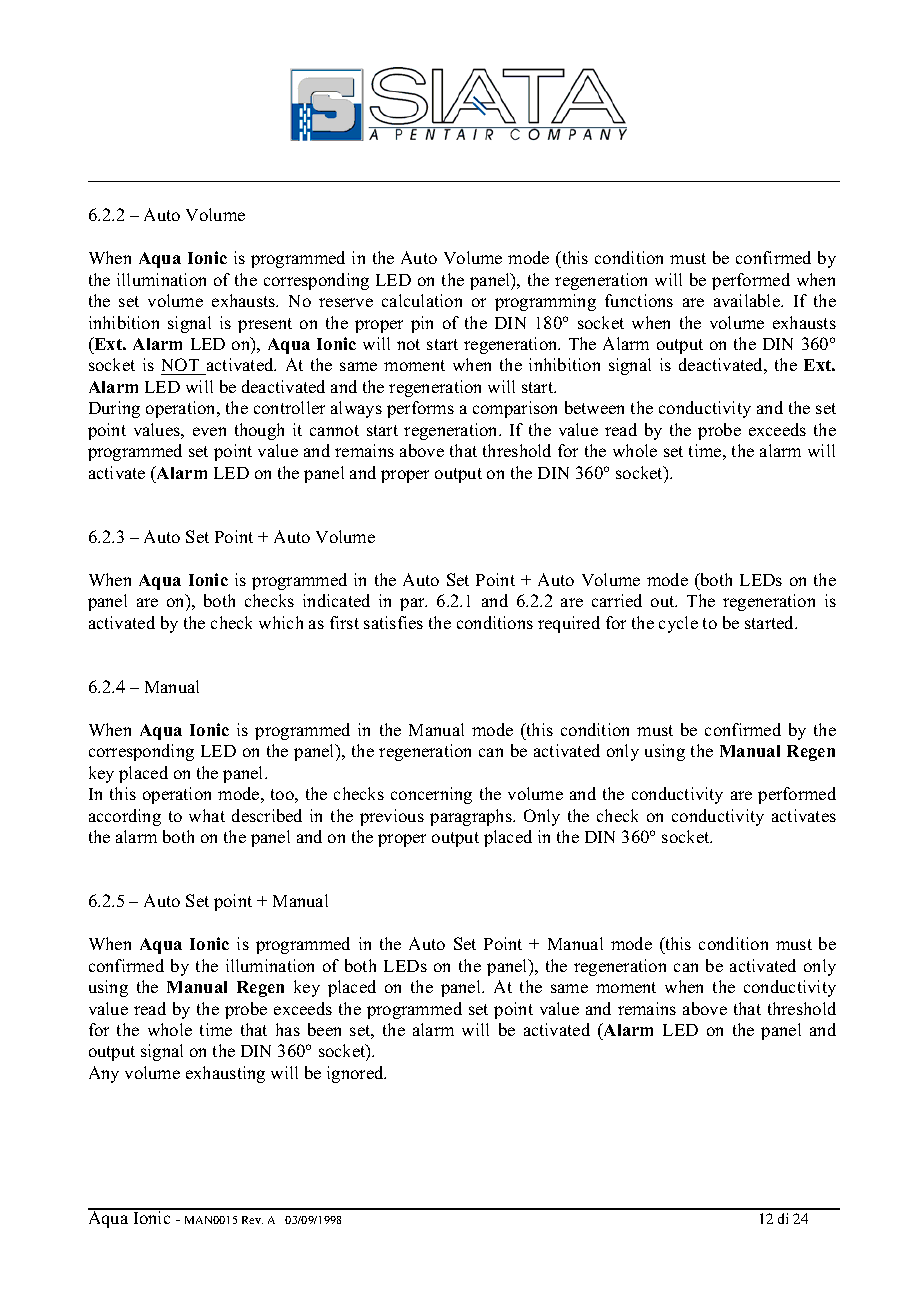  What do you see at coordinates (472, 817) in the document?
I see `paragraphs` at bounding box center [472, 817].
